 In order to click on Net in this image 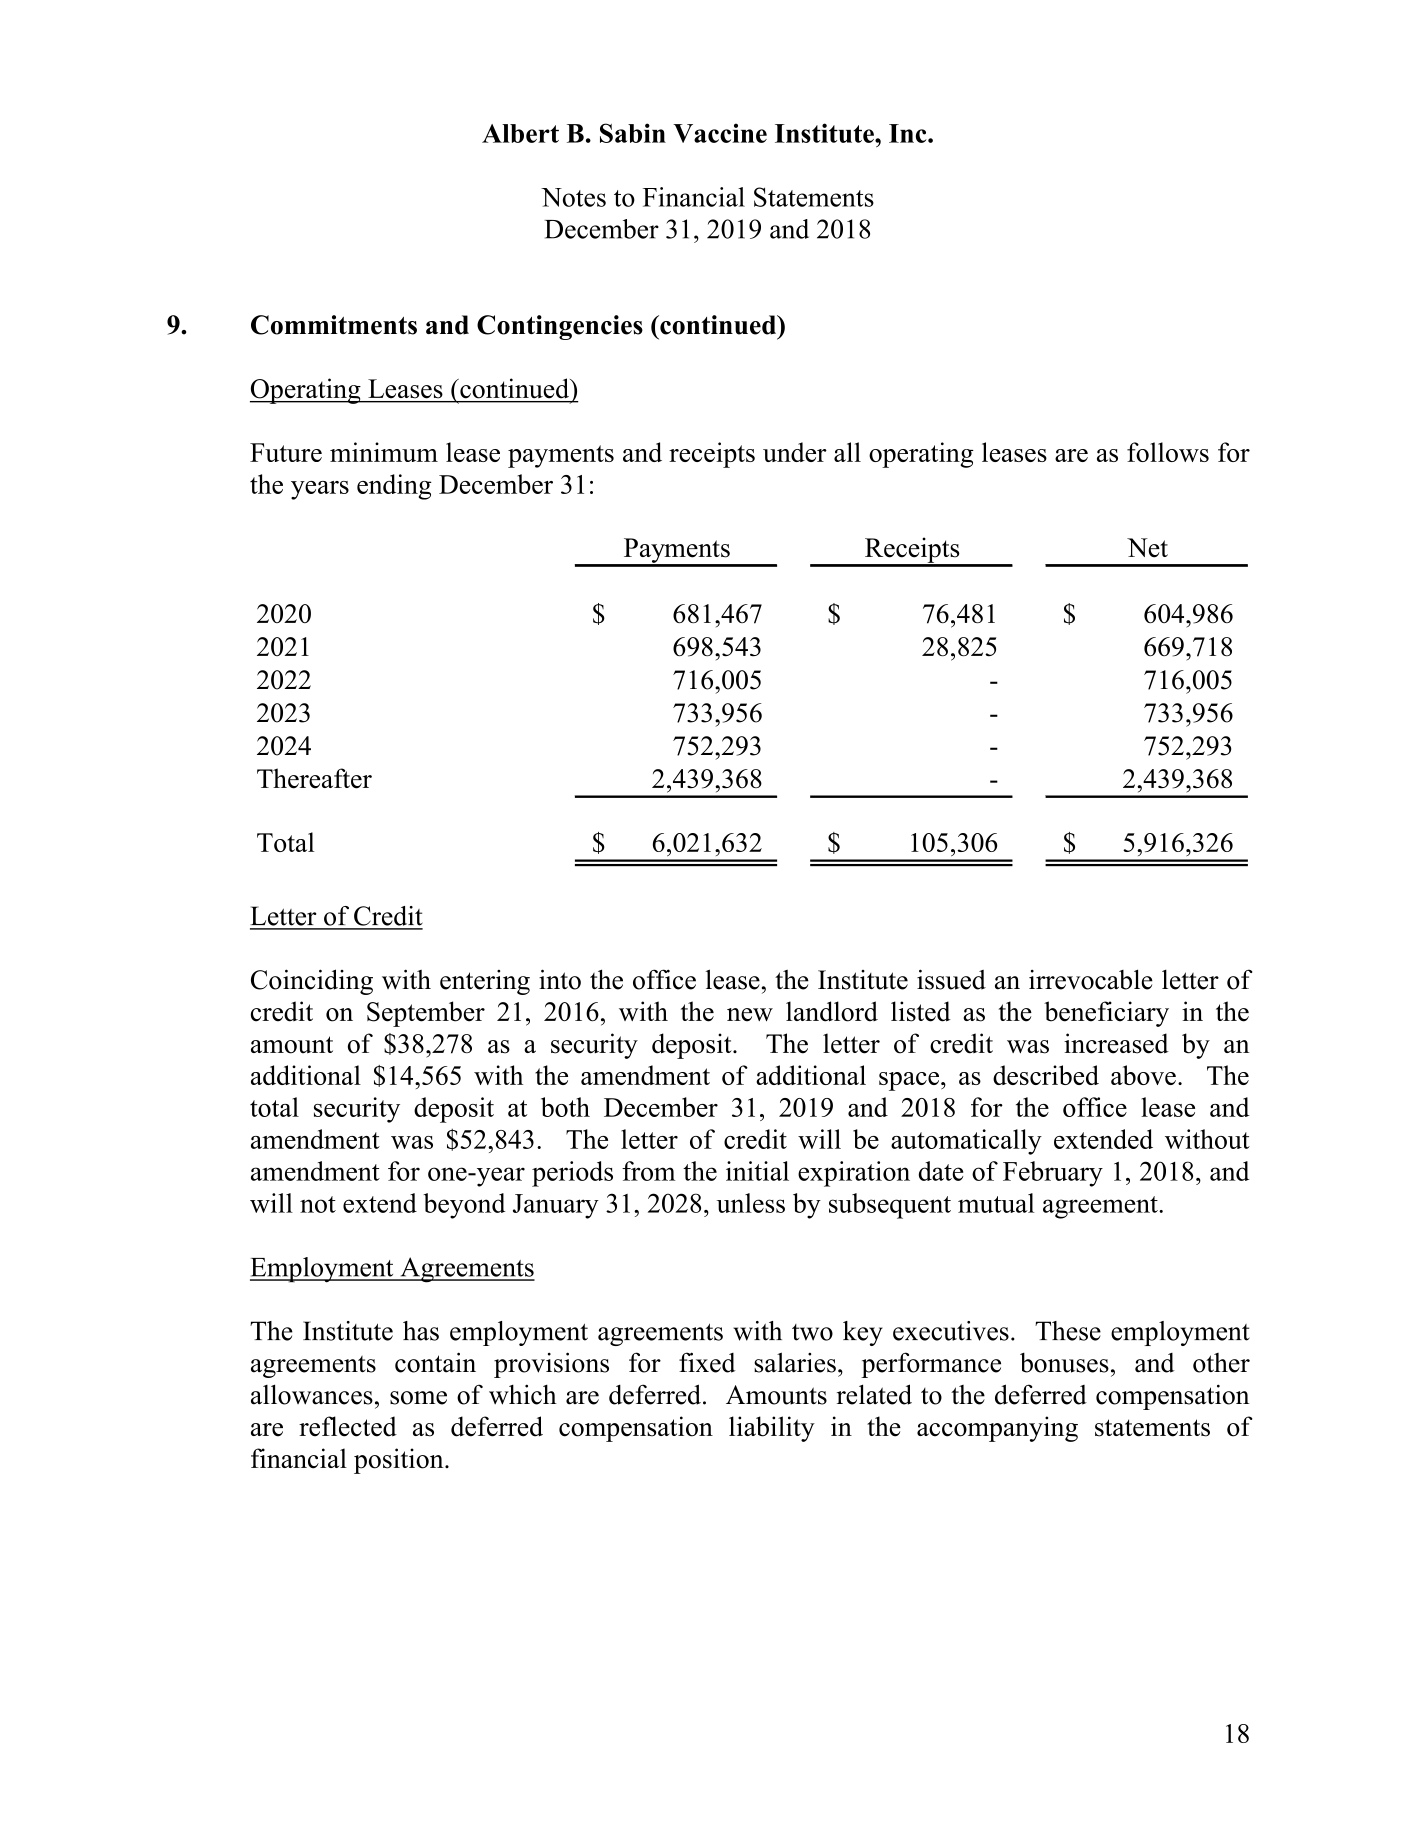, I will do `click(1147, 548)`.
